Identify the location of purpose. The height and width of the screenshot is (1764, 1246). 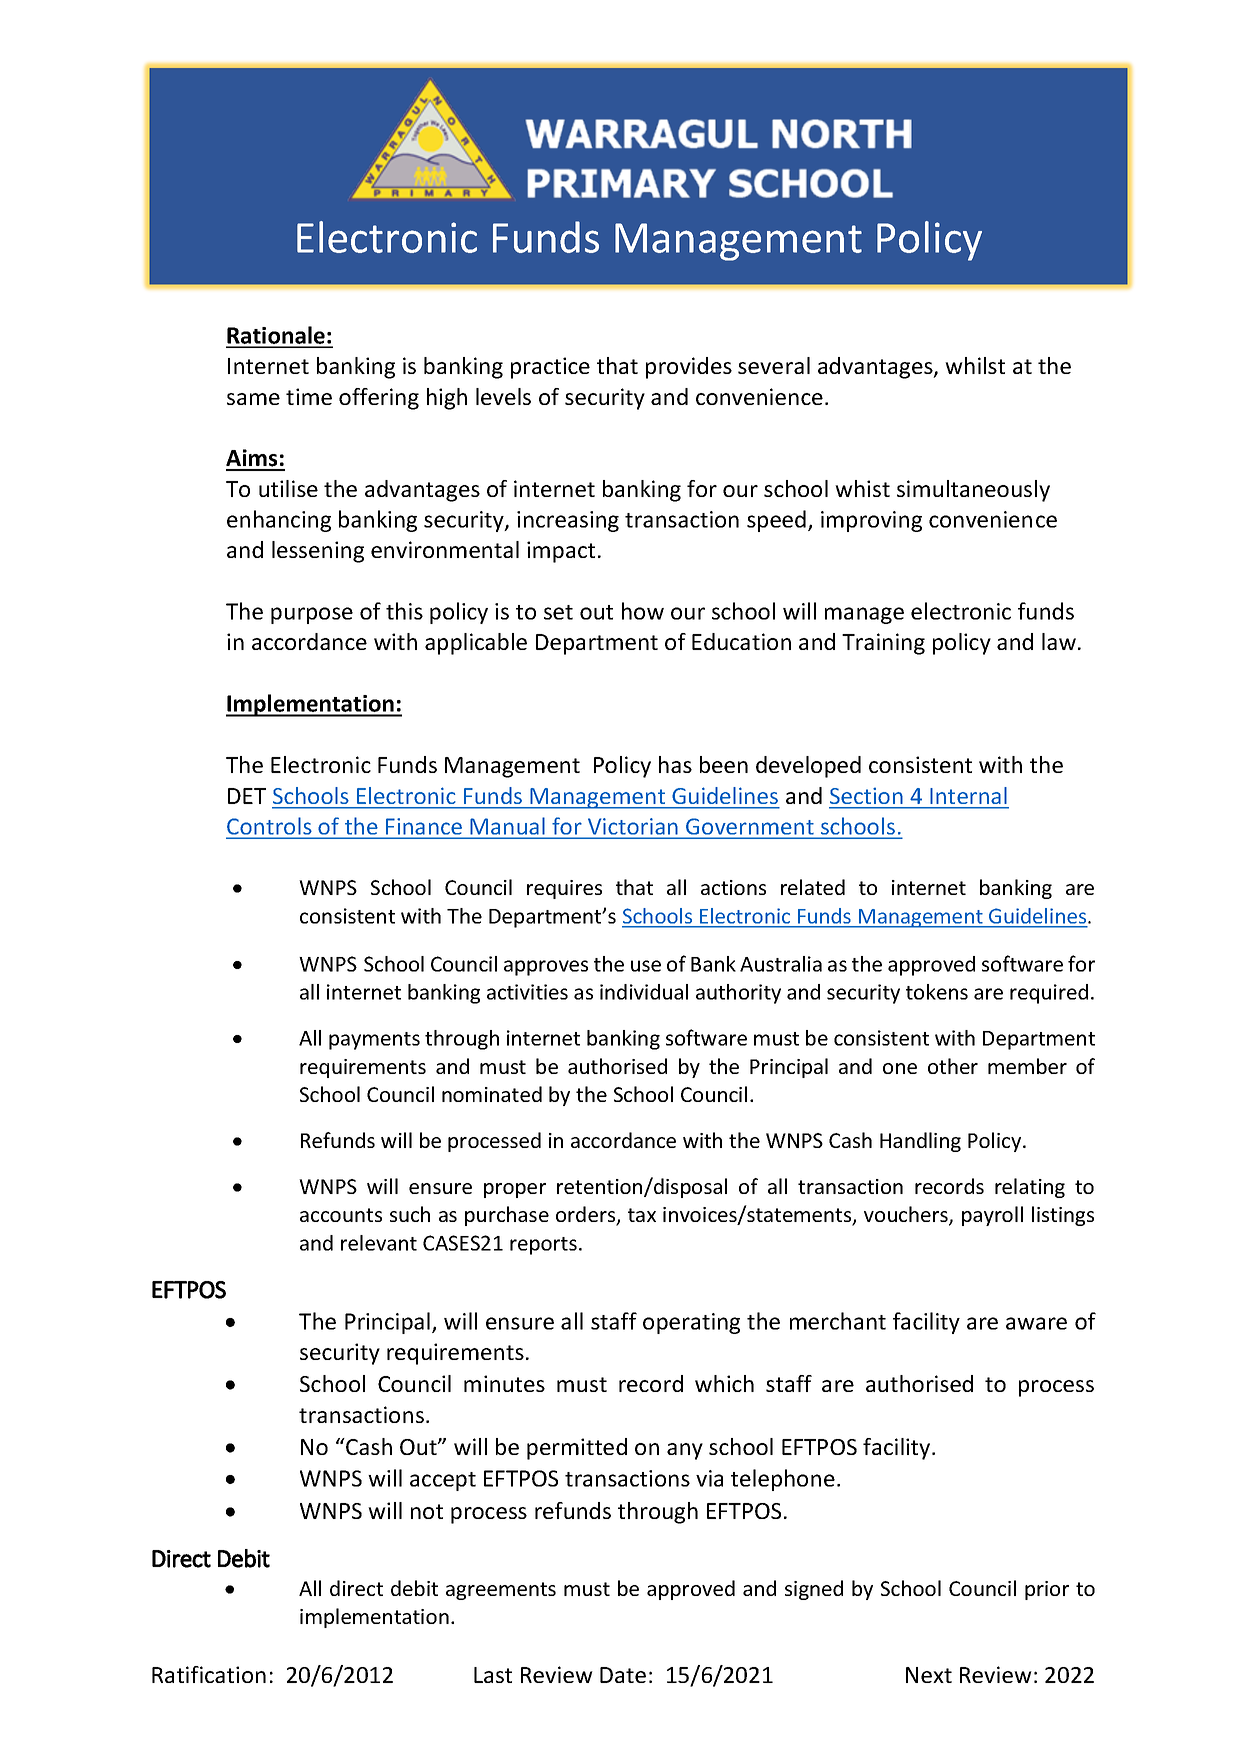
(312, 615).
